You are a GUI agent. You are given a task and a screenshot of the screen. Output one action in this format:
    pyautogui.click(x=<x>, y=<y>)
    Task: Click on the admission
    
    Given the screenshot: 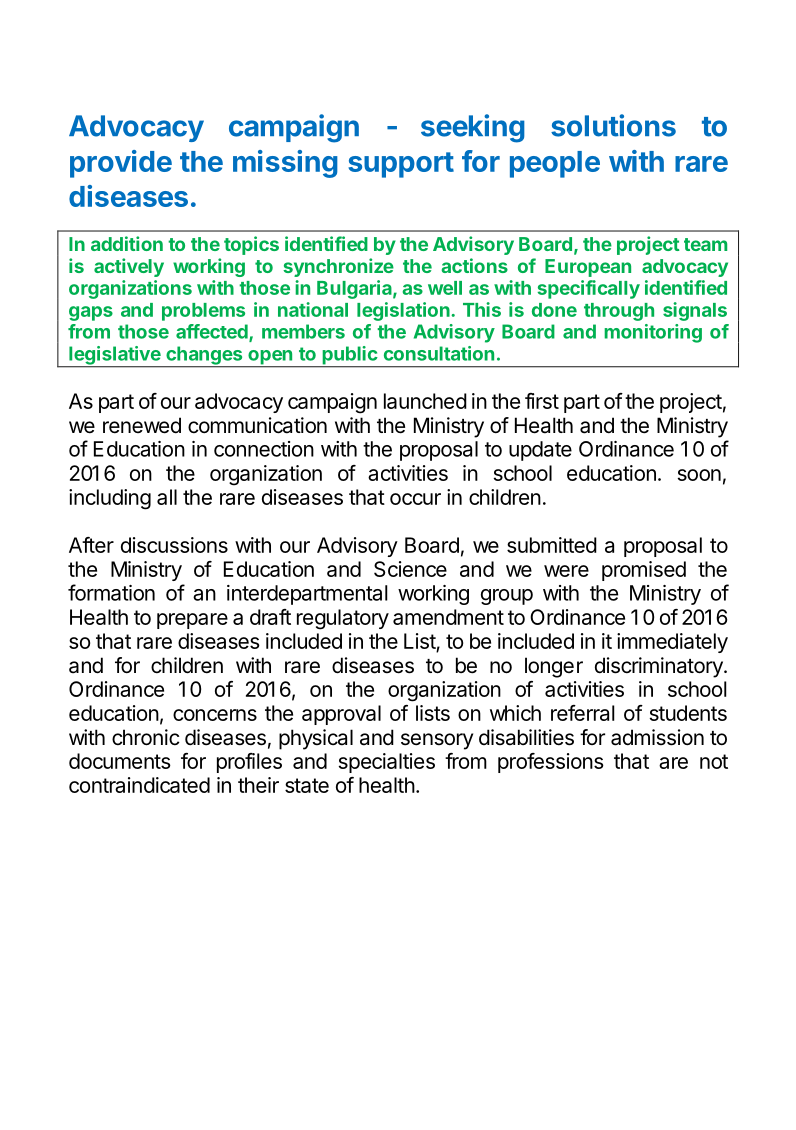 What is the action you would take?
    pyautogui.click(x=657, y=737)
